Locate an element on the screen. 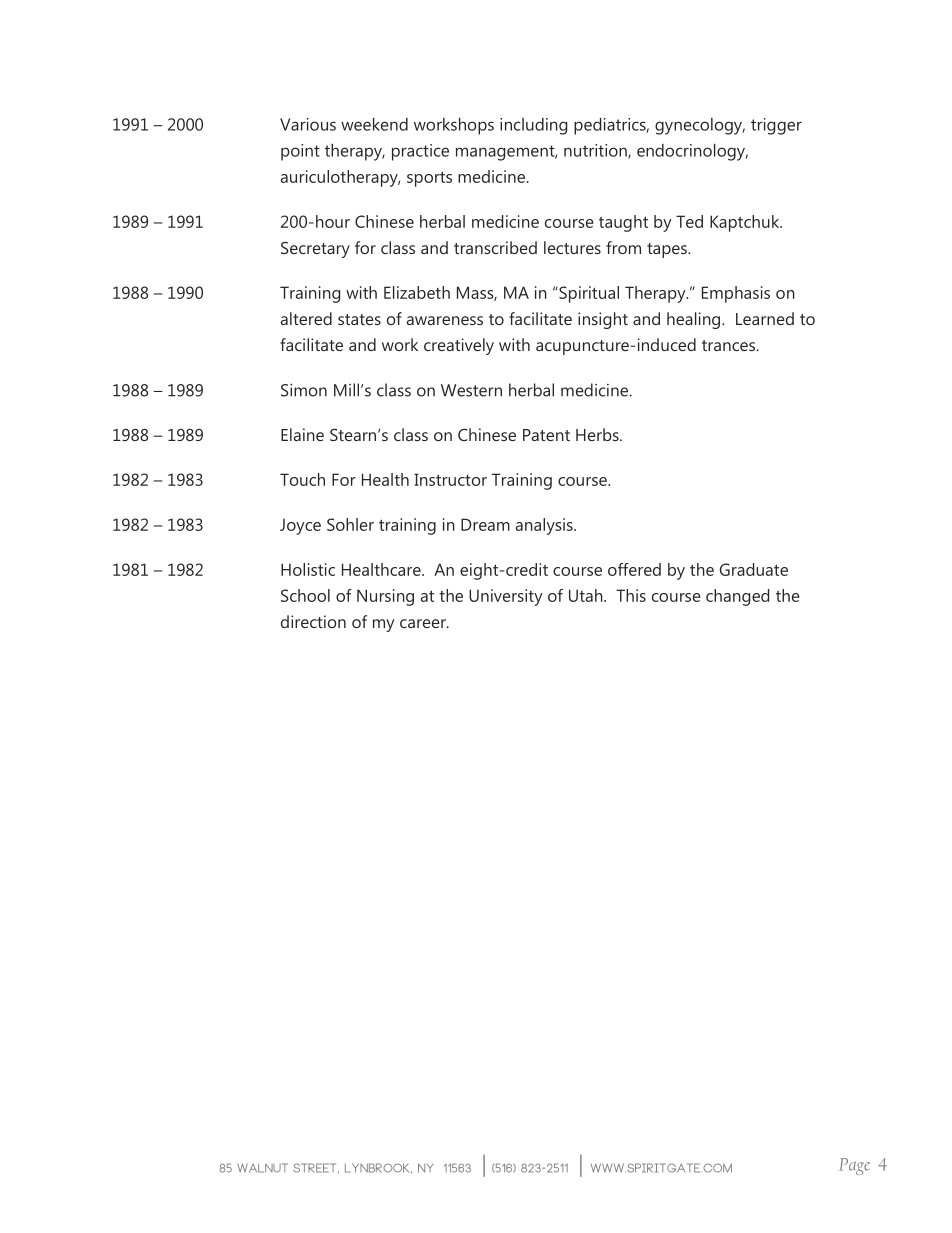 This screenshot has width=952, height=1233. changed is located at coordinates (737, 597).
